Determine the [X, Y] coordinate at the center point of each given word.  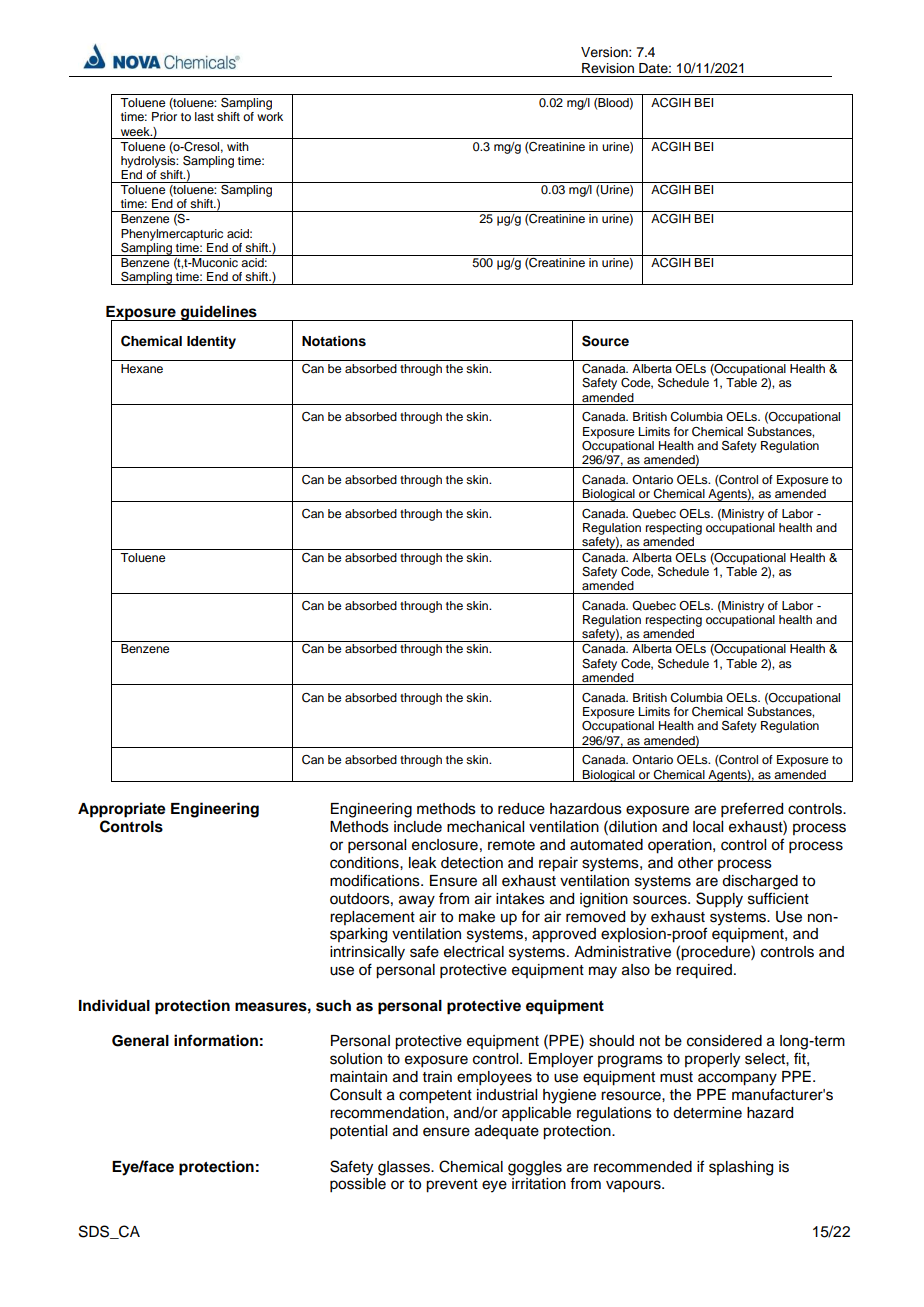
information [216, 1040]
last [204, 116]
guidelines [219, 313]
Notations [334, 341]
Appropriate [122, 810]
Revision [608, 68]
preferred [752, 810]
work [270, 116]
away [417, 901]
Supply [719, 900]
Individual [114, 1005]
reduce [521, 809]
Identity [211, 342]
